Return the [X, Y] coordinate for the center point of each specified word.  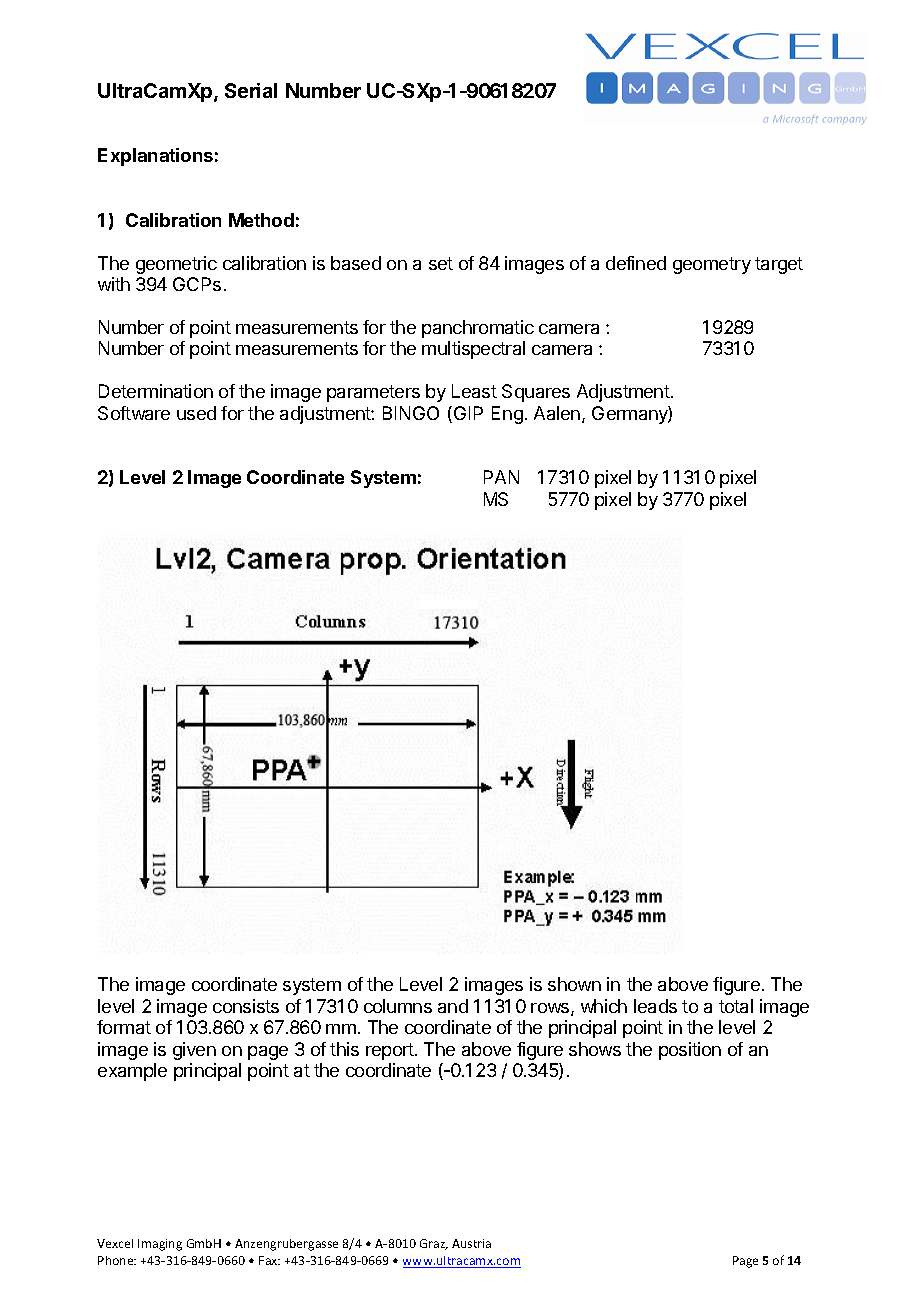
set [441, 263]
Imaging [160, 1245]
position [690, 1051]
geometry [712, 265]
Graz [433, 1244]
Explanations [155, 157]
